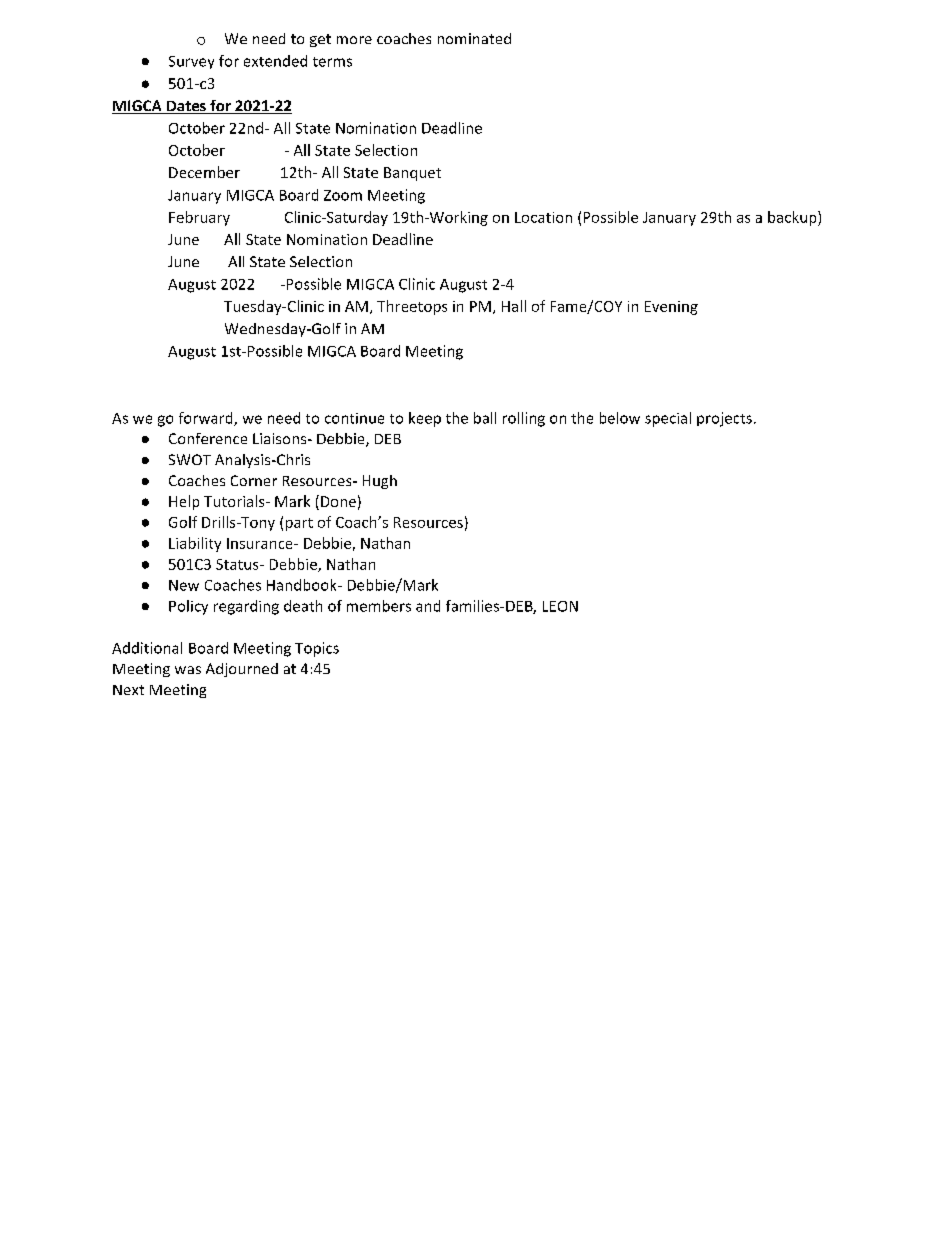 This screenshot has height=1233, width=952. I want to click on backup, so click(793, 218).
